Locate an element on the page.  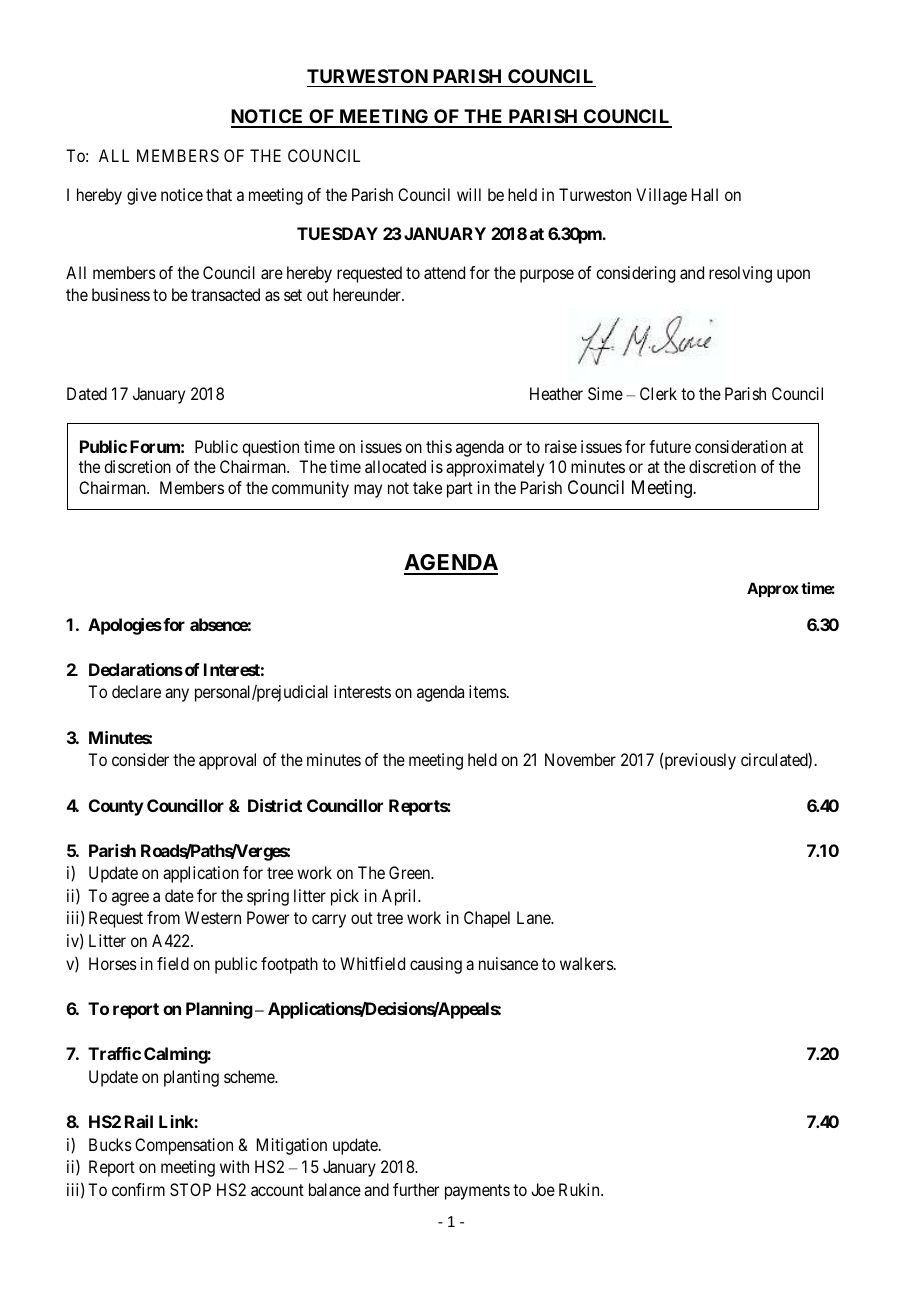
items is located at coordinates (488, 691).
